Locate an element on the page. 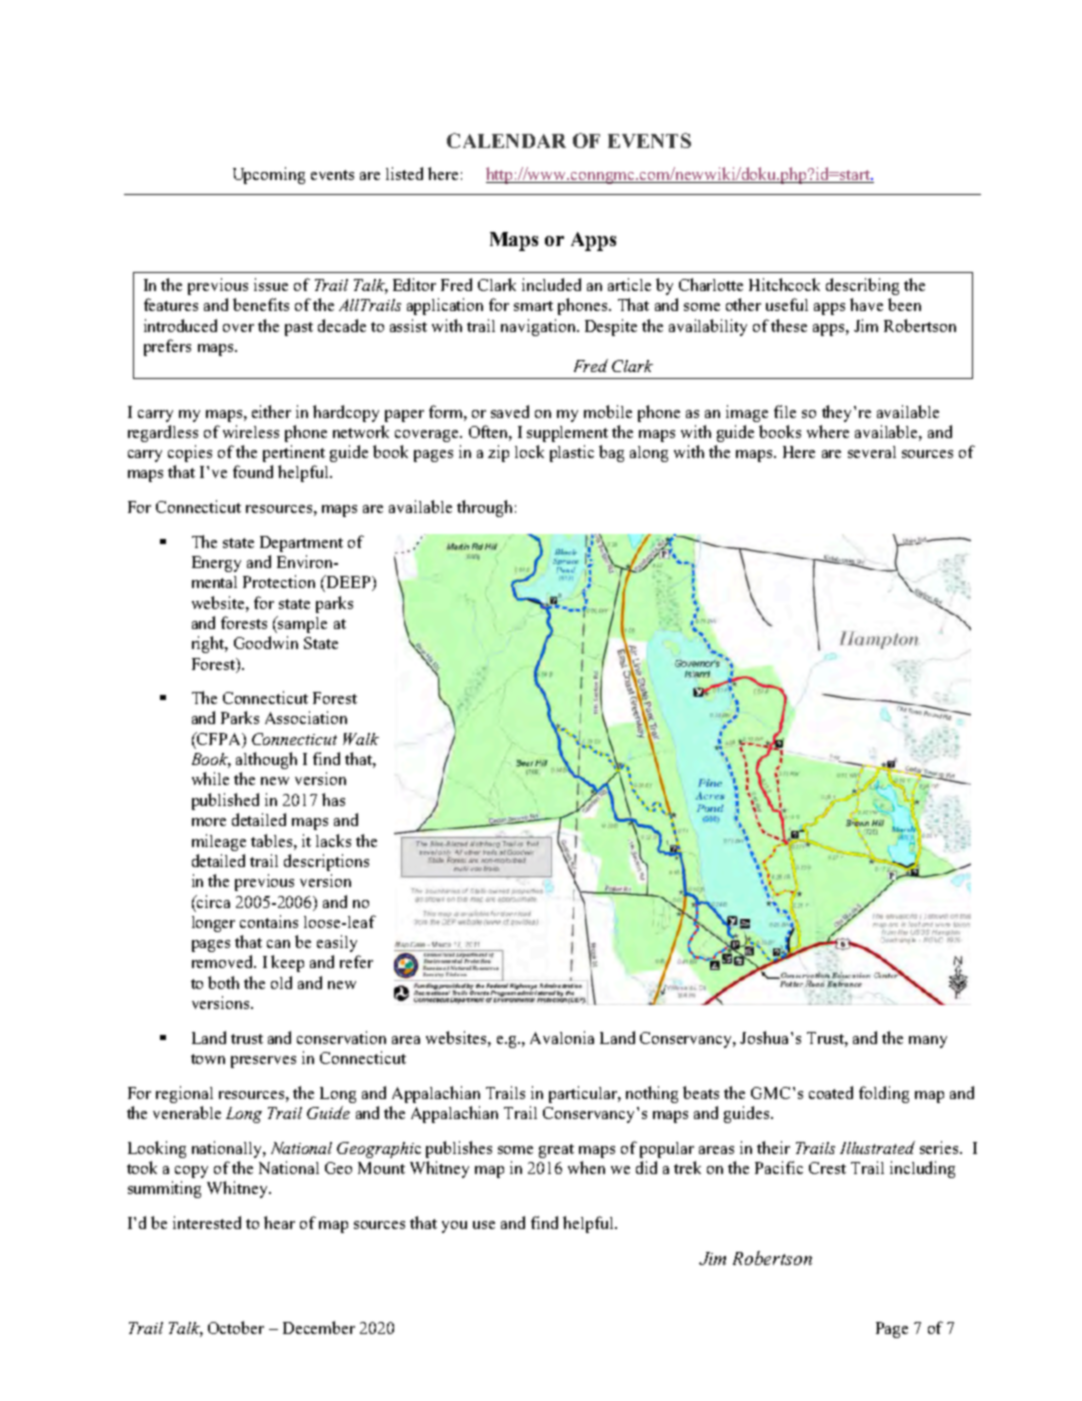 Image resolution: width=1082 pixels, height=1401 pixels. Avalonia is located at coordinates (562, 1037).
